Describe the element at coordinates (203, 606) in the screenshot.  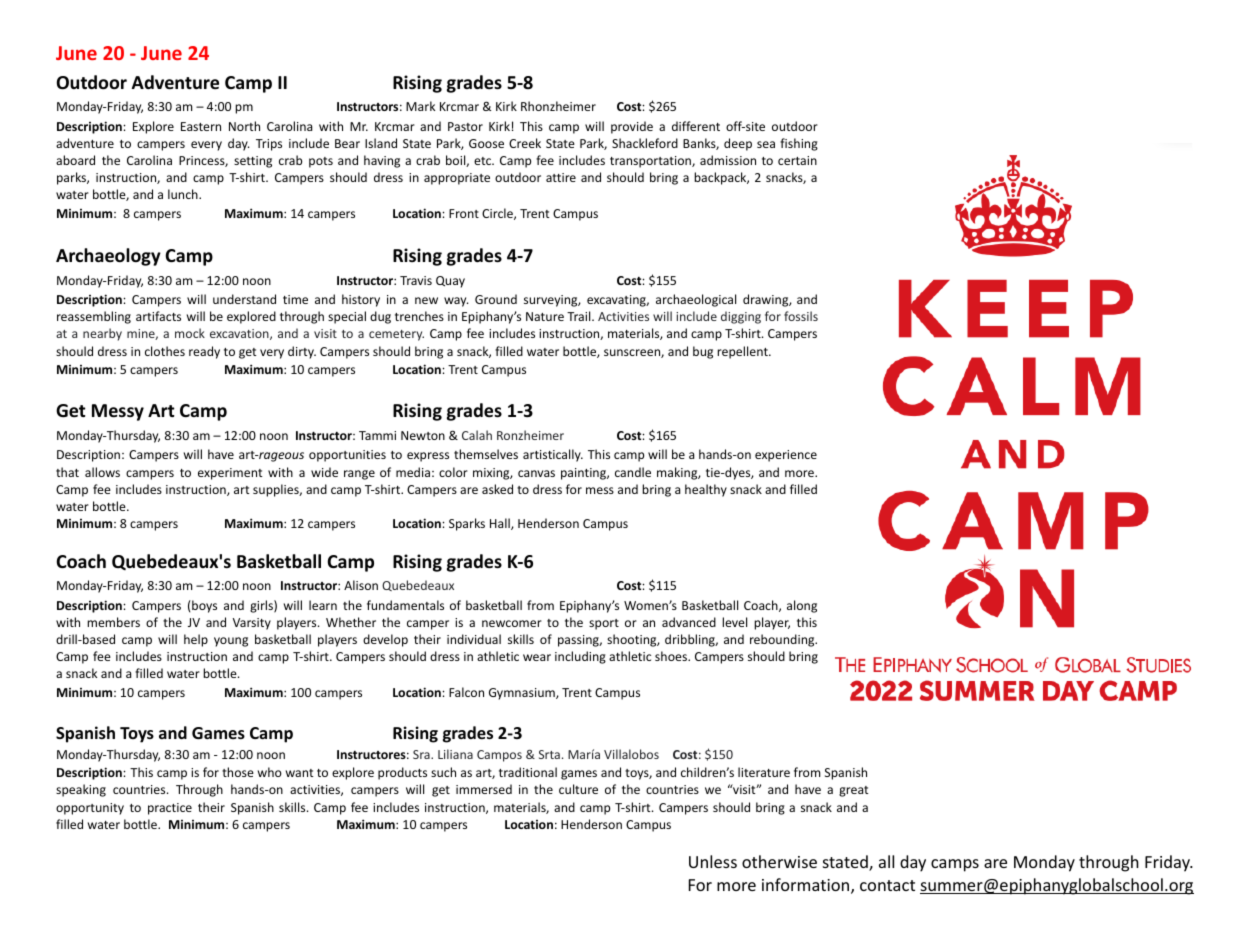
I see `boys` at that location.
